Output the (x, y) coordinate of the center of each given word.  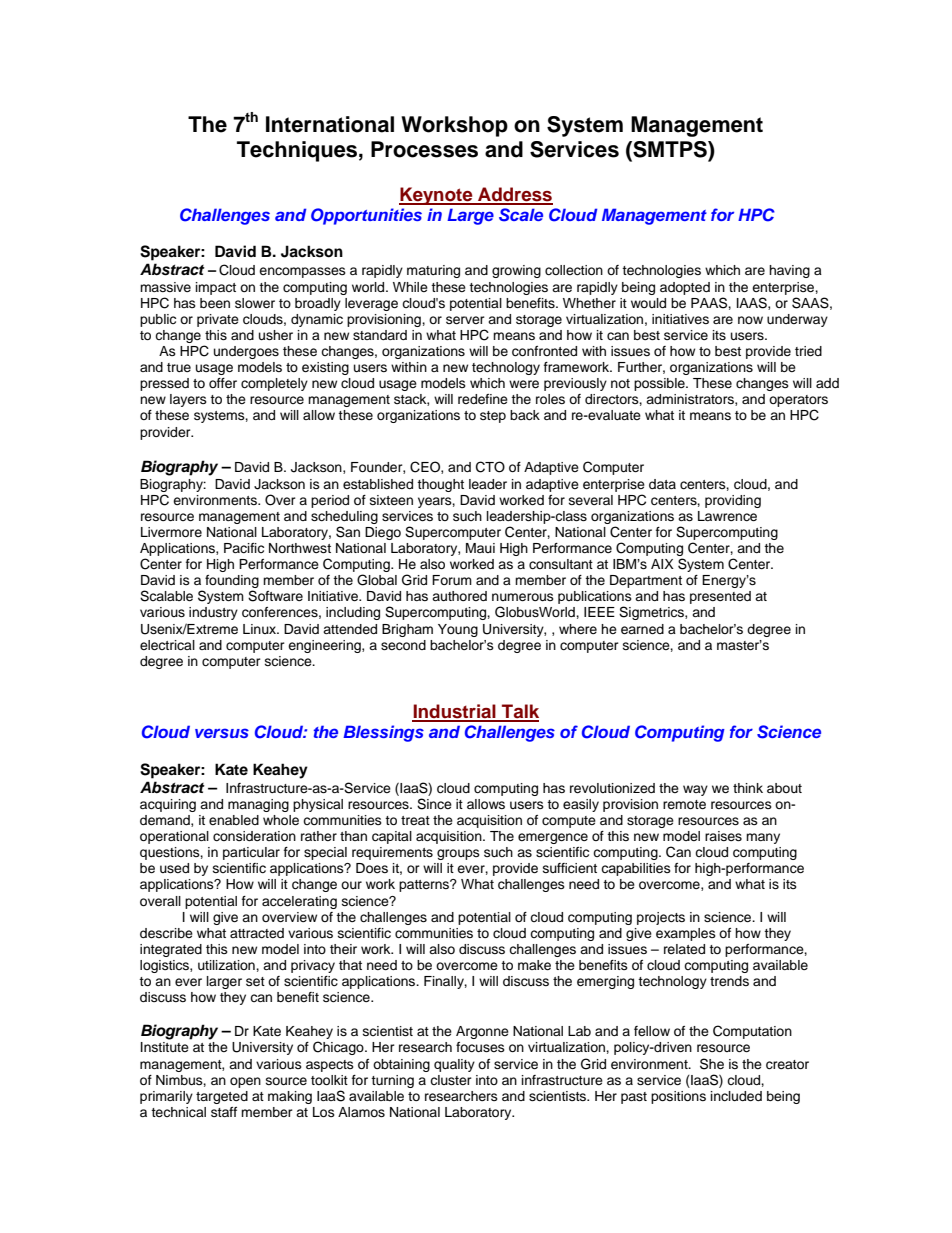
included (736, 1096)
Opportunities (366, 216)
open (245, 1082)
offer (223, 383)
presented (720, 597)
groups (458, 854)
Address (514, 195)
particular (251, 853)
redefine (483, 399)
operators (798, 402)
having (789, 271)
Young (458, 630)
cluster (451, 1080)
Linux (261, 629)
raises (723, 836)
